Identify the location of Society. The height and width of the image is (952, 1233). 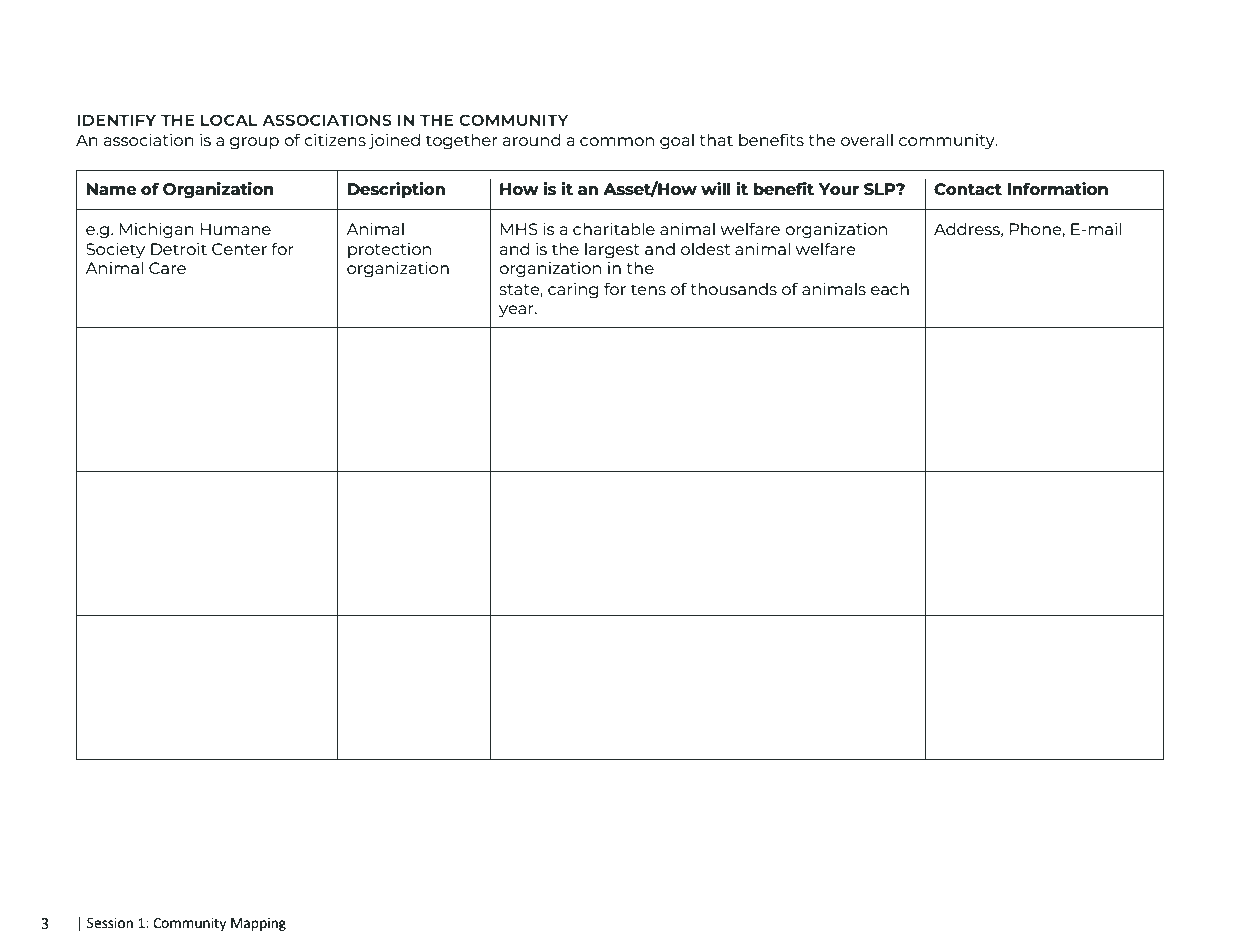
(115, 251).
